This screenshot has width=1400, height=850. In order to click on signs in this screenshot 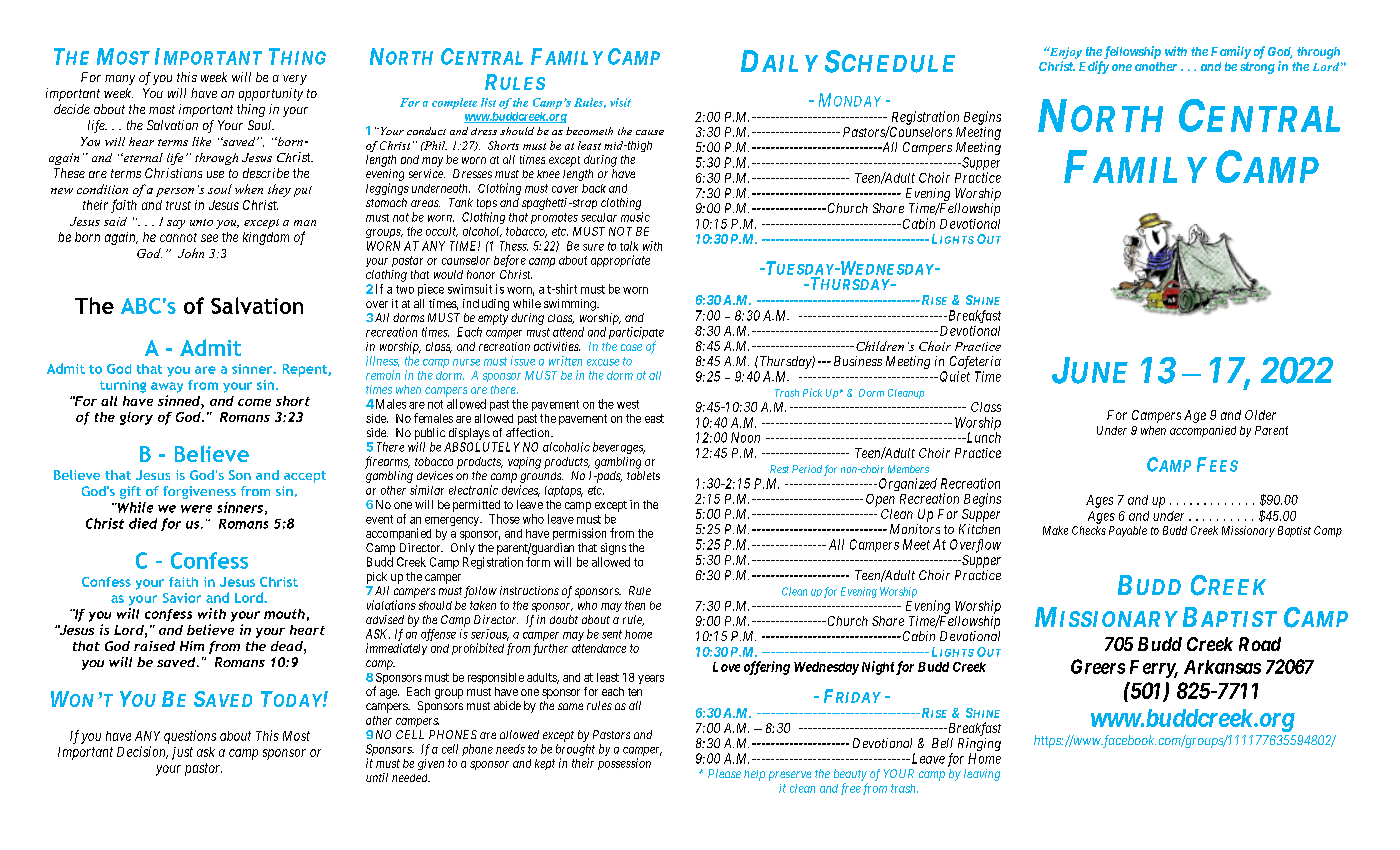, I will do `click(613, 549)`.
